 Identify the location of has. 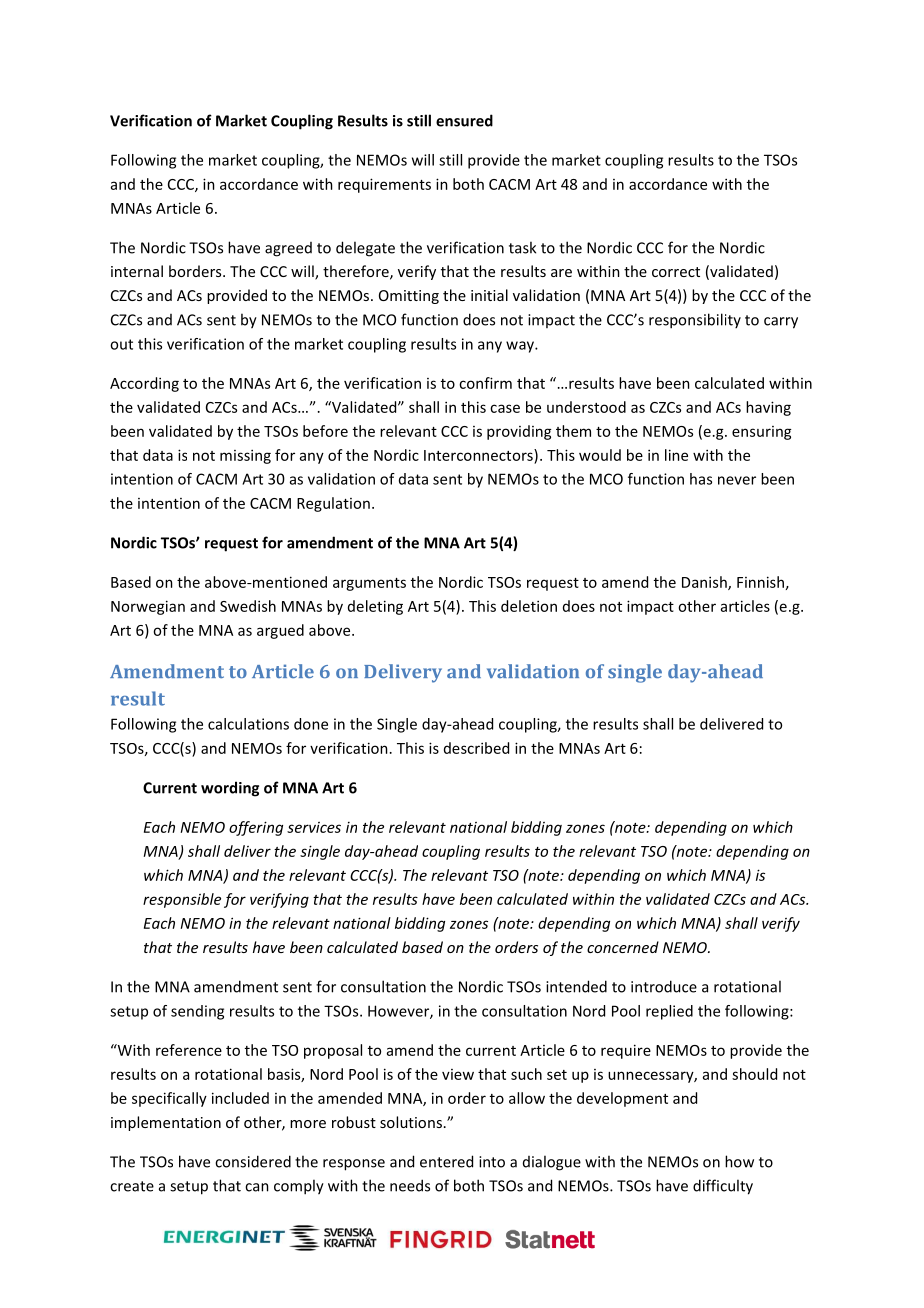
(701, 479).
